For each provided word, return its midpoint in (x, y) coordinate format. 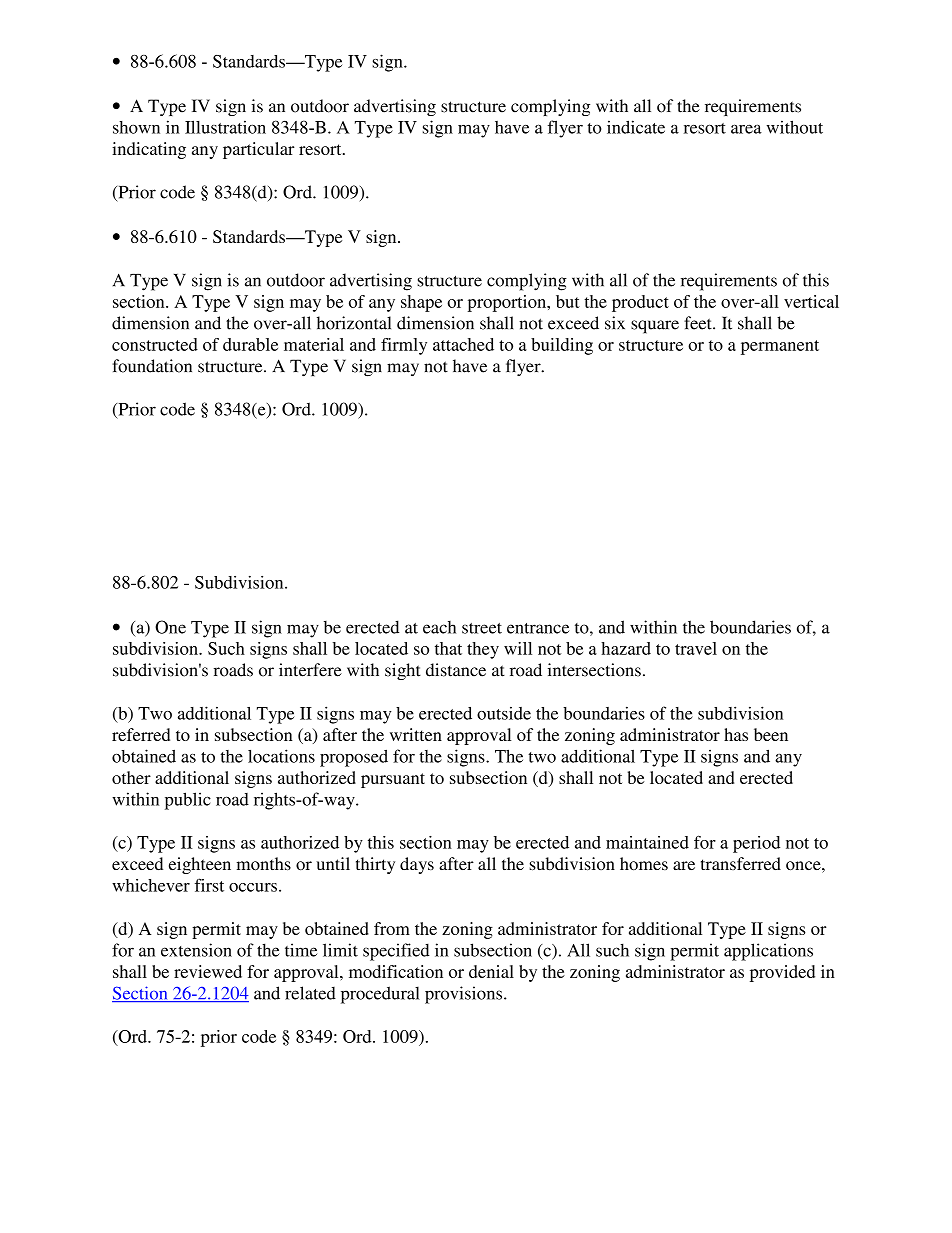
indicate (636, 127)
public (188, 801)
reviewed (208, 971)
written (416, 734)
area (746, 129)
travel (696, 648)
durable (250, 344)
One (170, 627)
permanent (780, 347)
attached (463, 344)
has (736, 734)
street (482, 628)
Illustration (225, 127)
